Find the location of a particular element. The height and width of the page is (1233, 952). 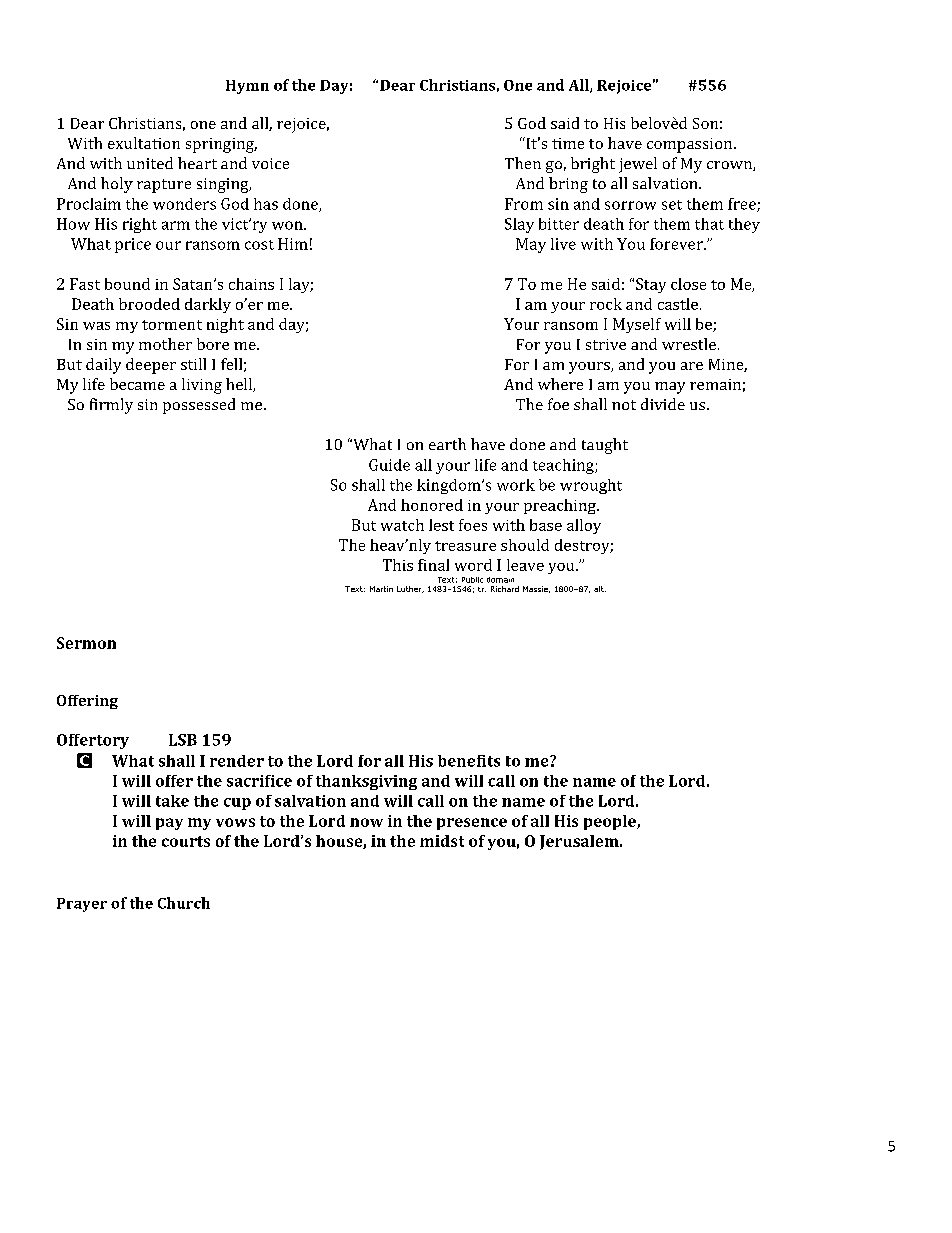

Stay is located at coordinates (651, 285).
